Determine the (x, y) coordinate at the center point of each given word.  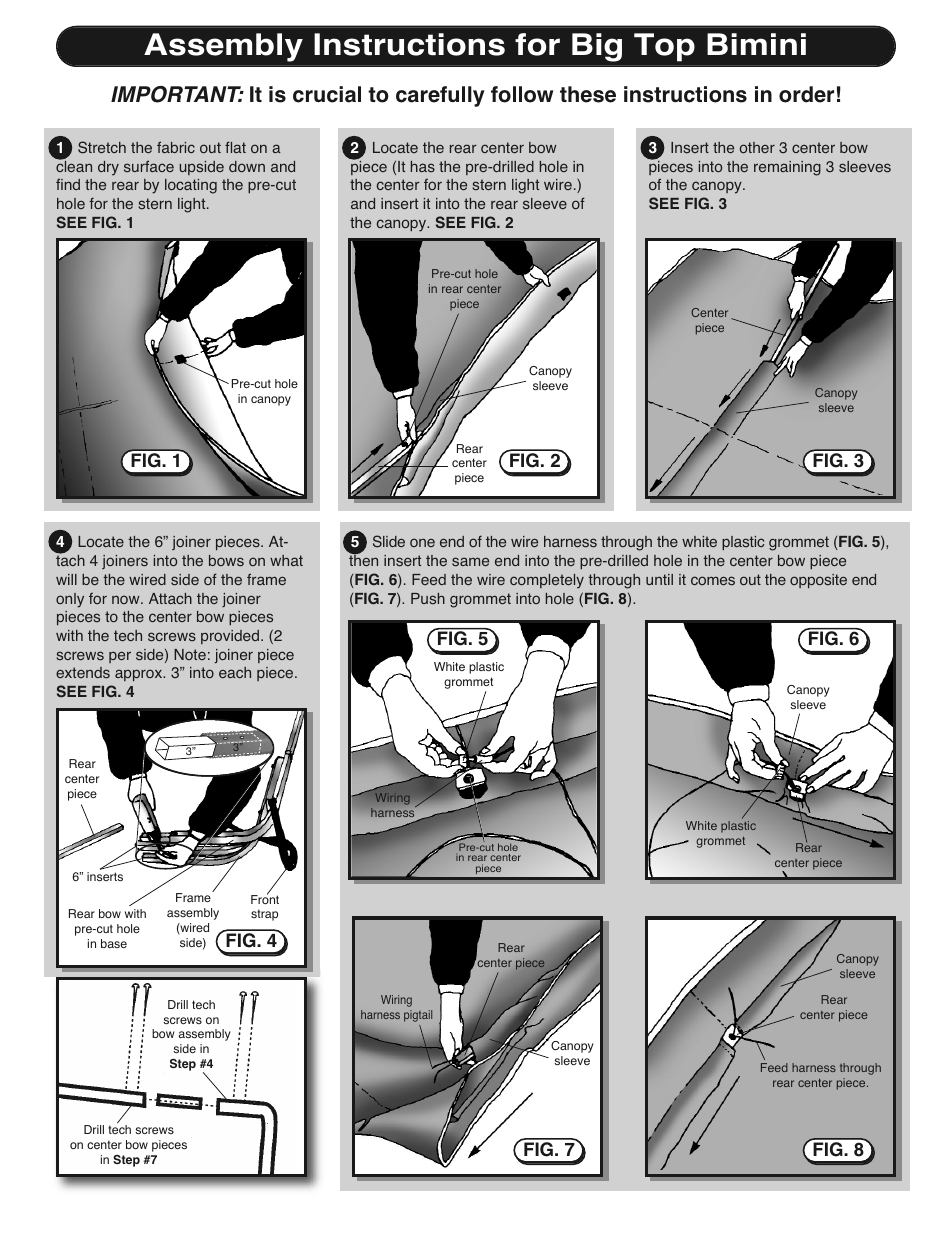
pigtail (418, 1016)
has (423, 166)
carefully (440, 96)
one (422, 542)
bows (226, 561)
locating (191, 186)
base (114, 943)
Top (664, 47)
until (659, 579)
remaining (787, 168)
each (235, 672)
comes (713, 581)
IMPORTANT (177, 94)
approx (140, 675)
